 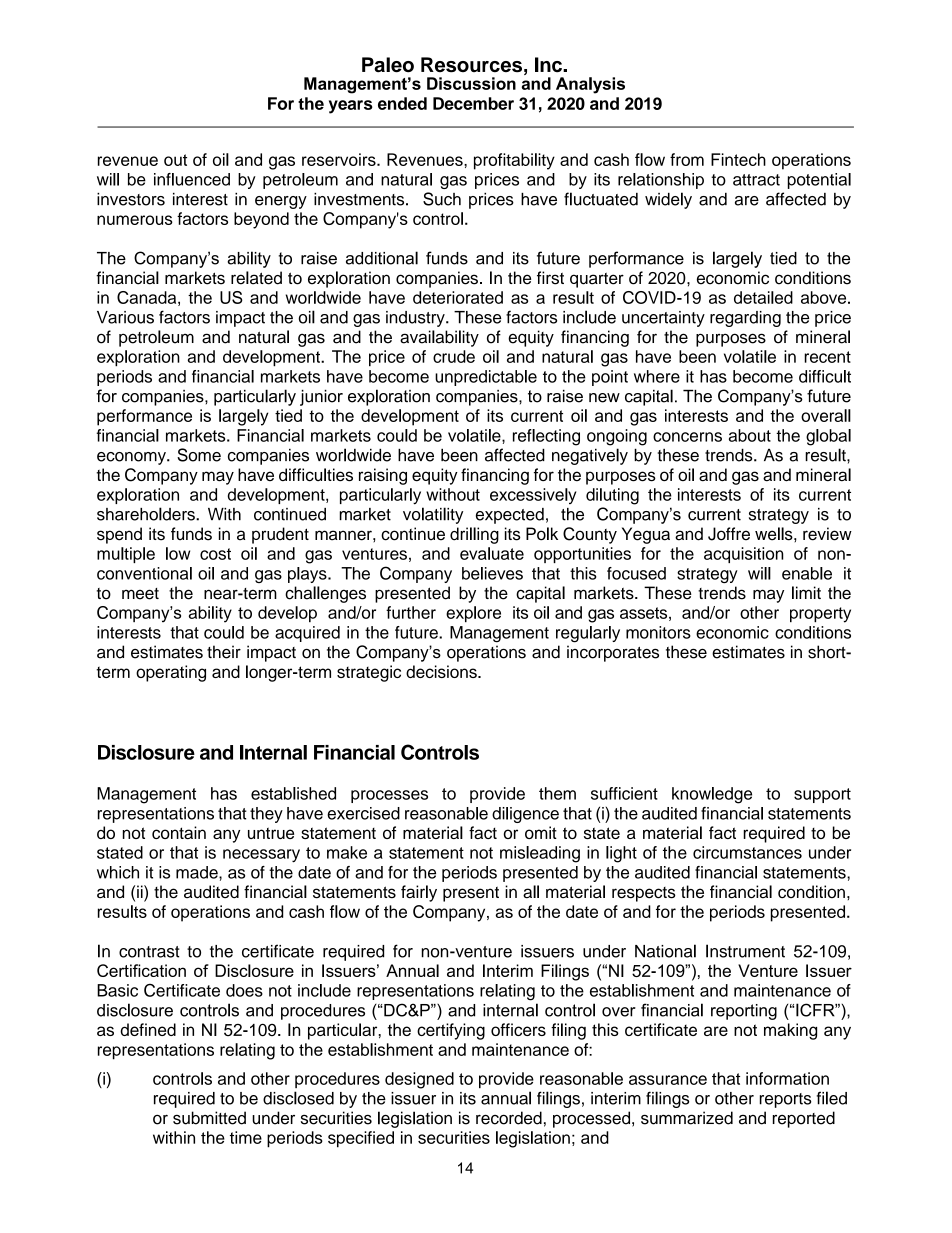 I want to click on about, so click(x=750, y=435).
